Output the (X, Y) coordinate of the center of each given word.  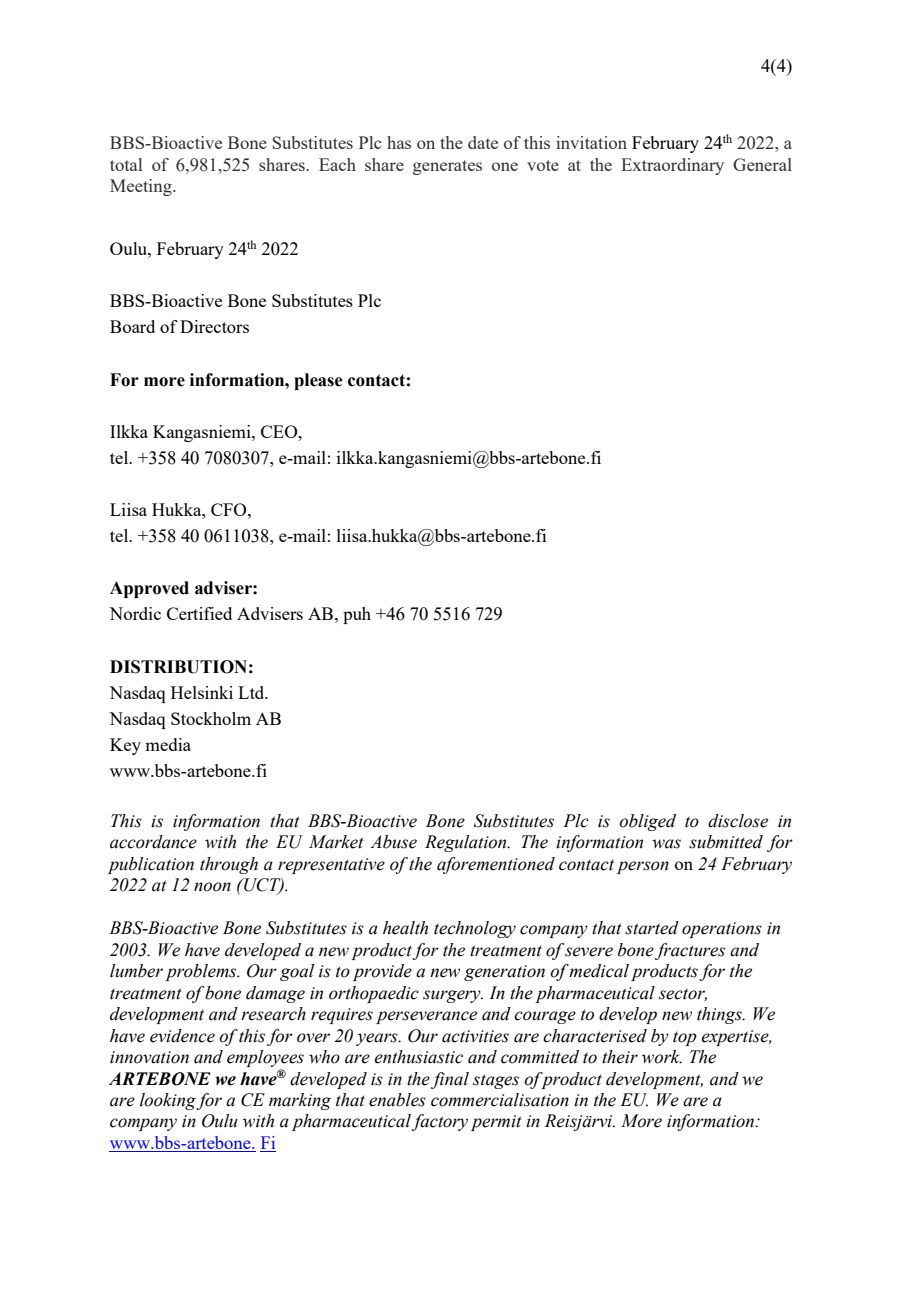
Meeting (142, 187)
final (450, 1080)
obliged (647, 822)
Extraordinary (672, 166)
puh (357, 615)
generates (447, 167)
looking (168, 1101)
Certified (199, 613)
